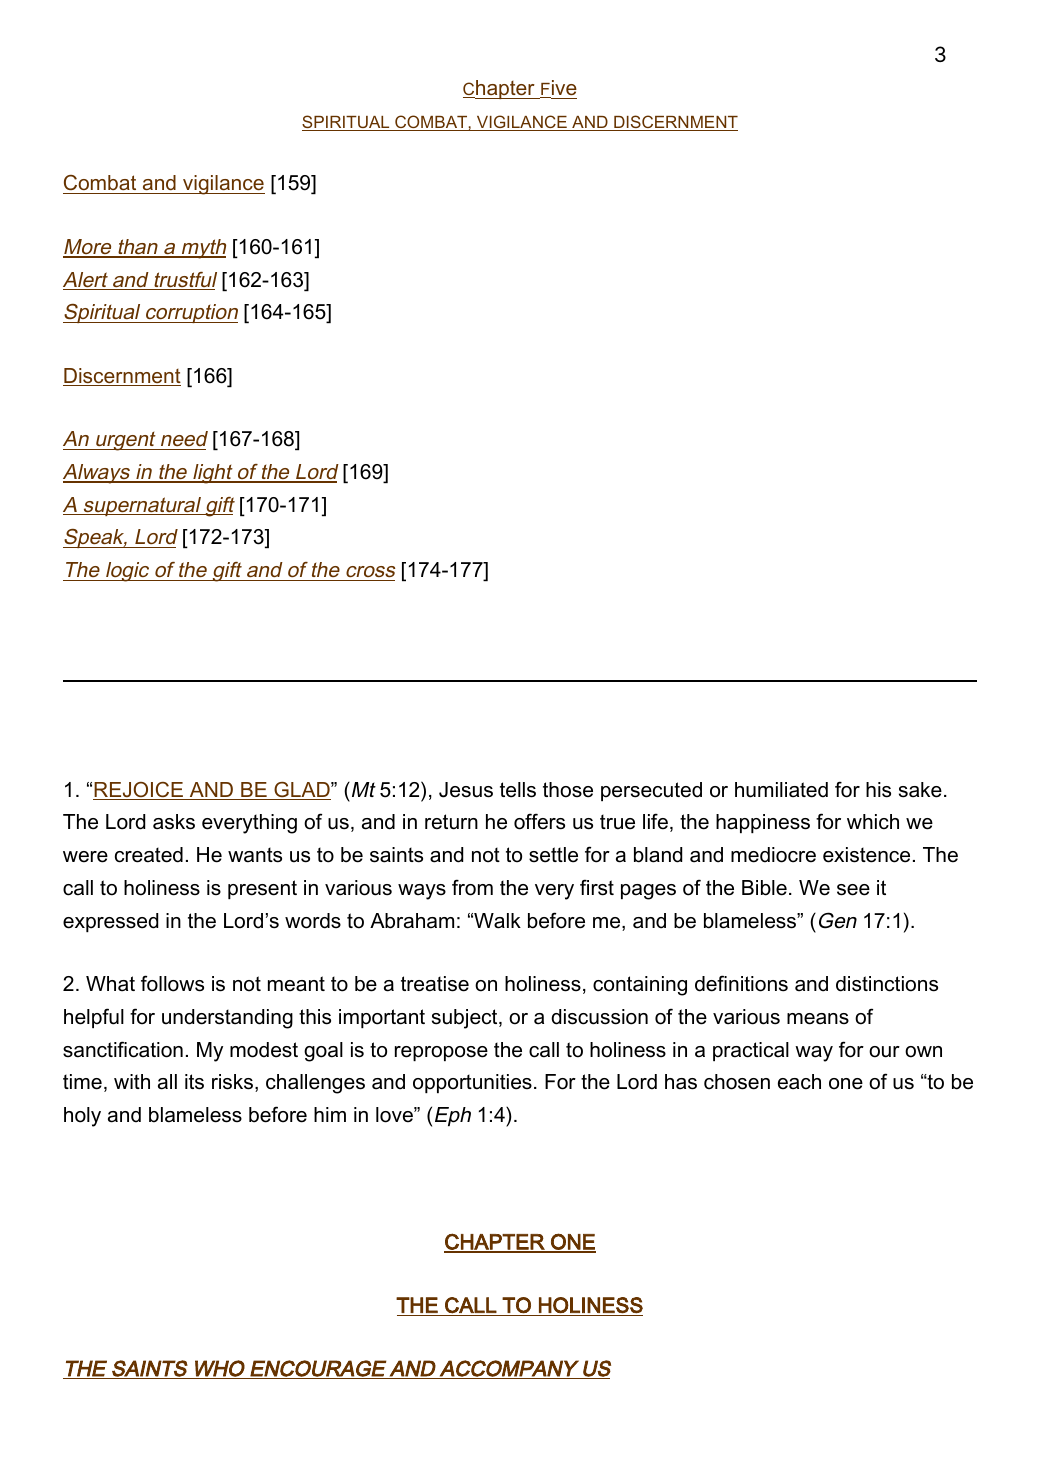 This screenshot has height=1471, width=1040. What do you see at coordinates (799, 1082) in the screenshot?
I see `each` at bounding box center [799, 1082].
